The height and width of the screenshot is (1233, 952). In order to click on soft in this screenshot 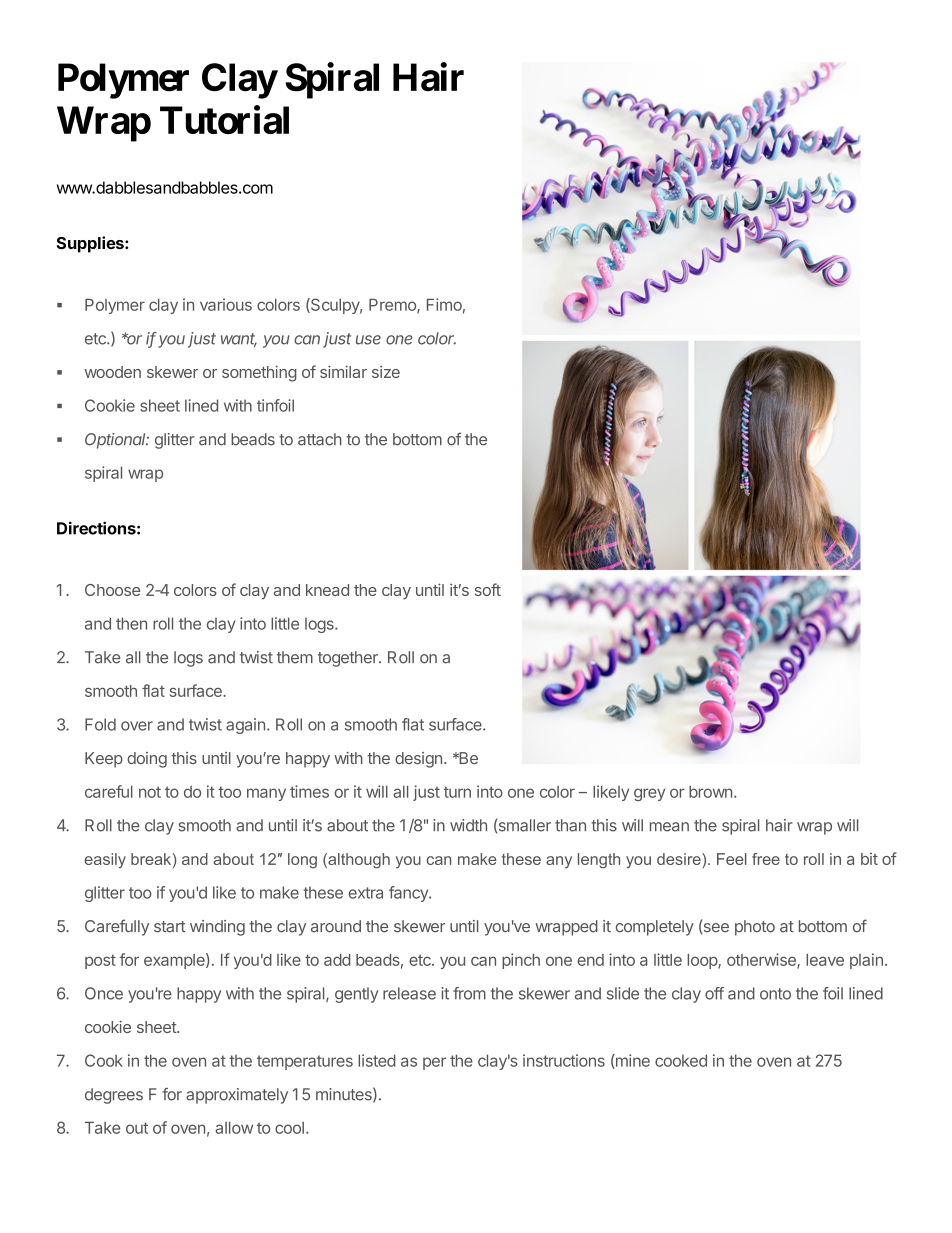, I will do `click(488, 589)`.
